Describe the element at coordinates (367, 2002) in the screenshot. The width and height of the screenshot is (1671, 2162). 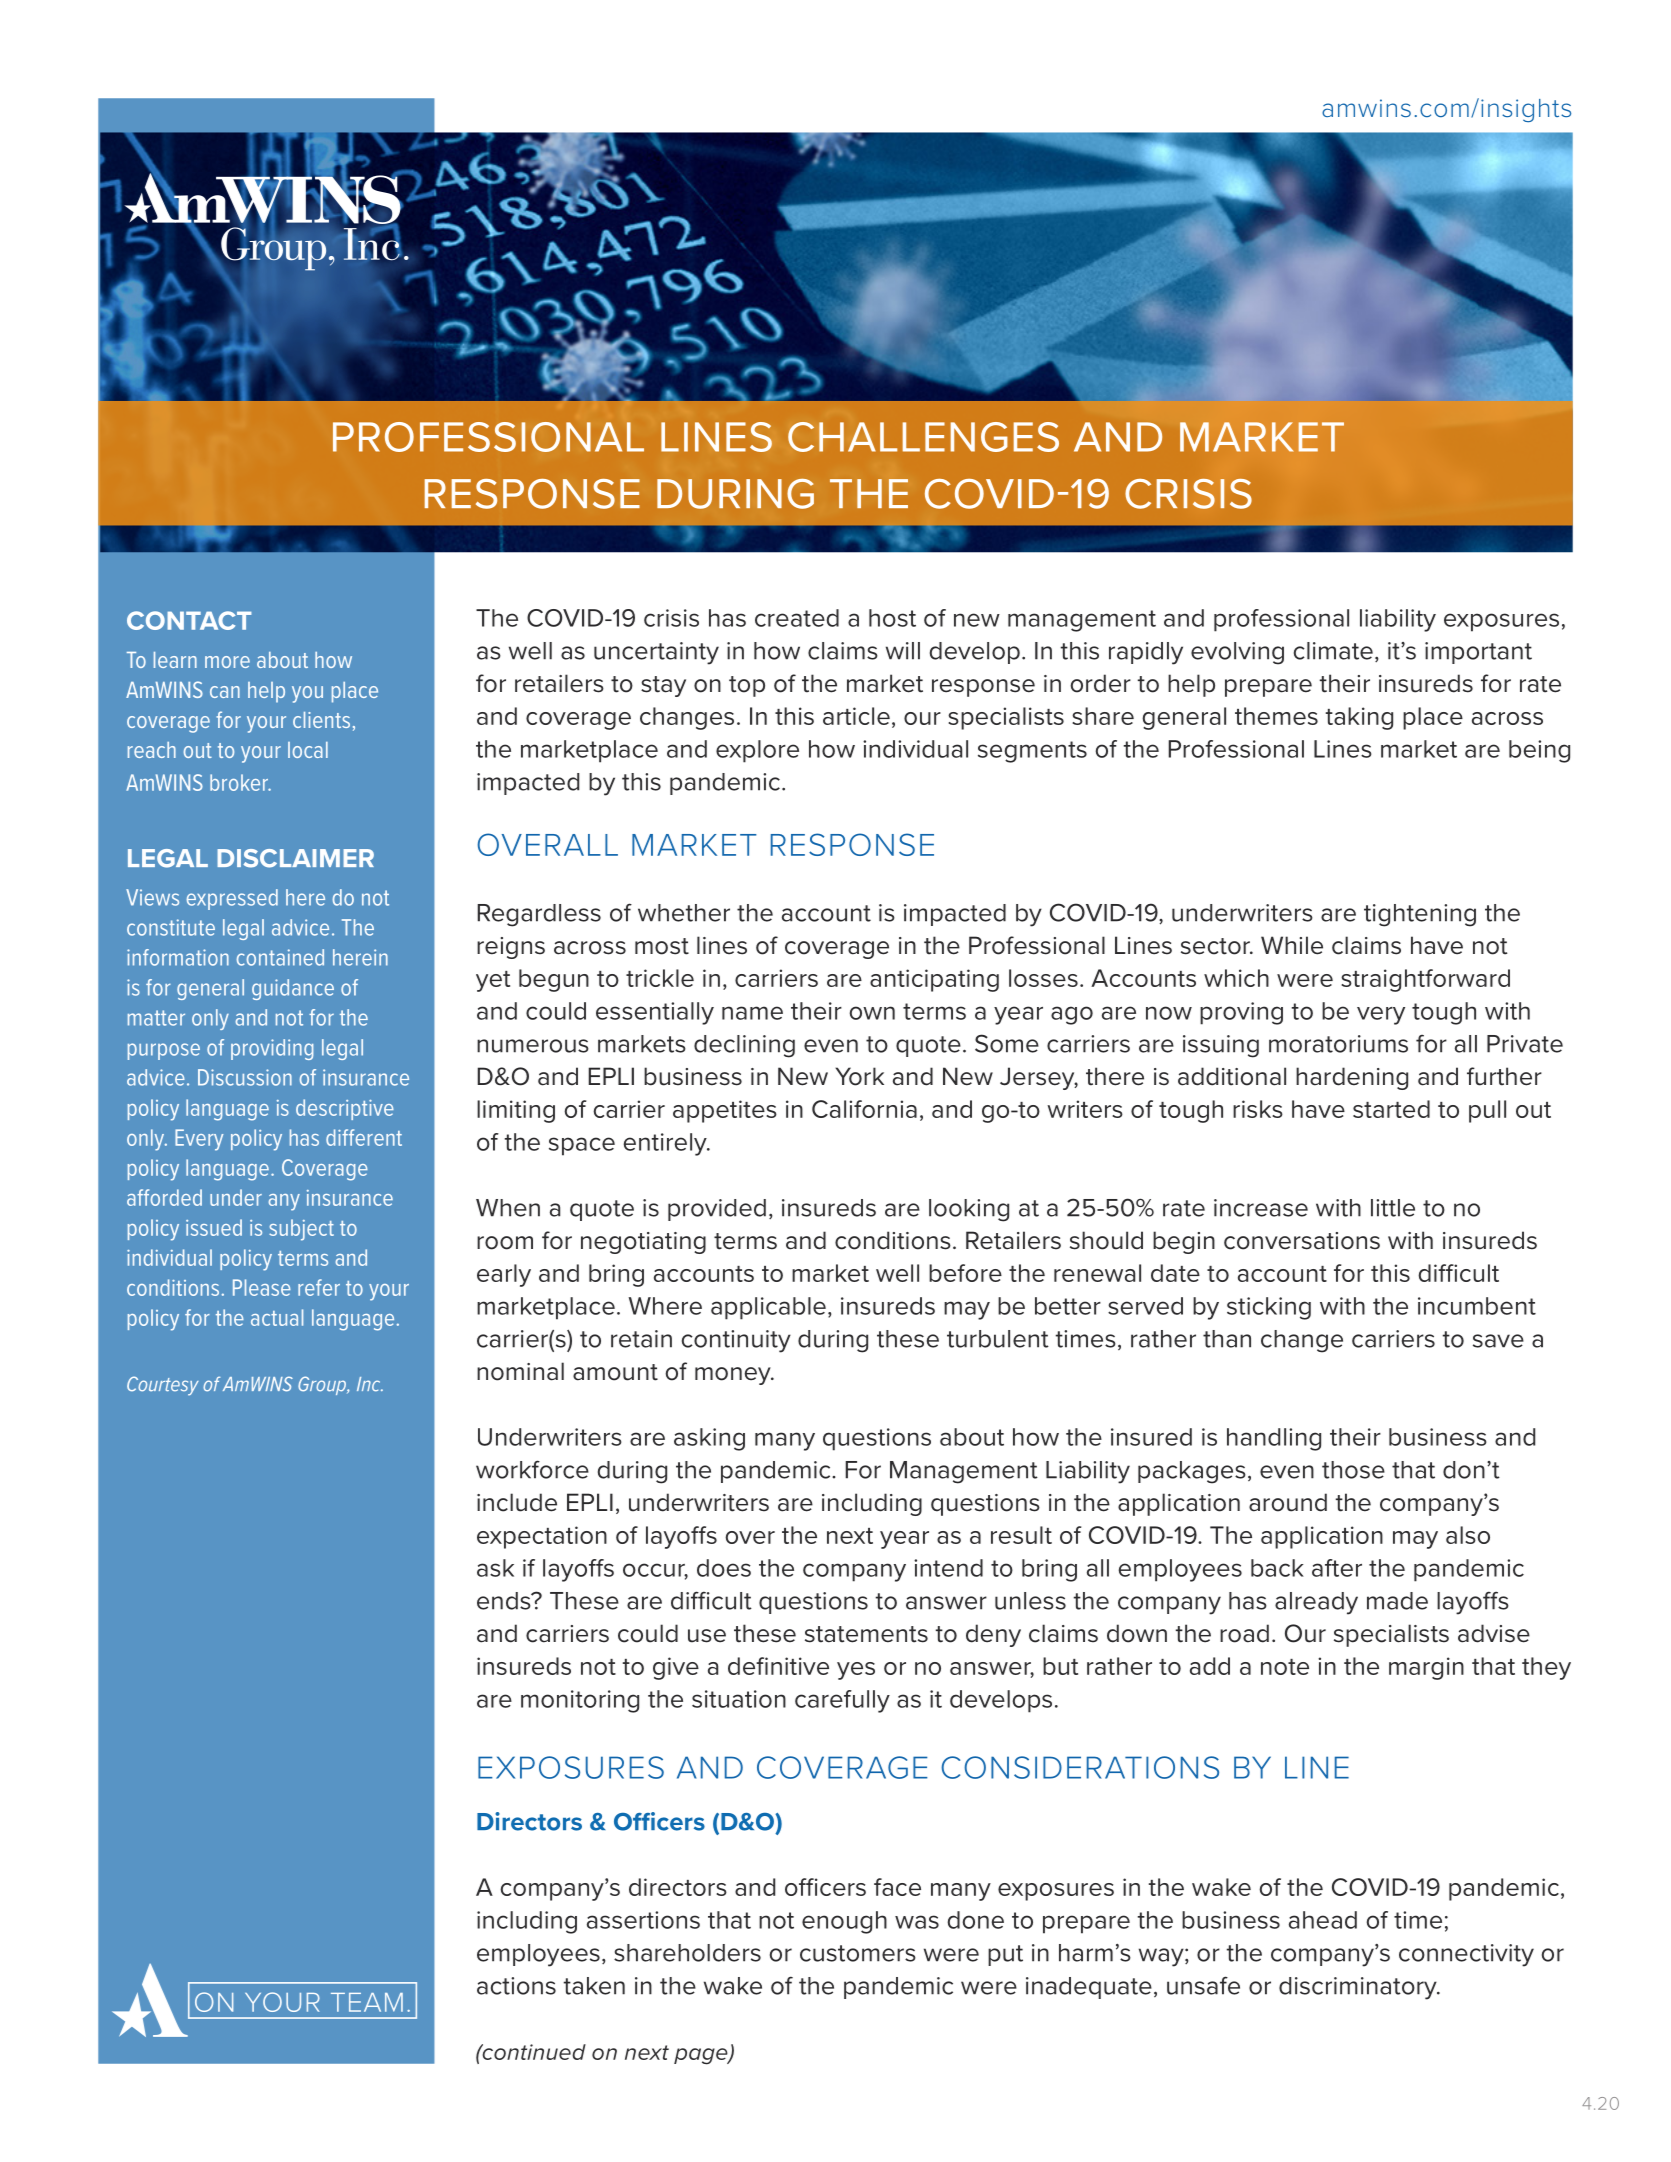
I see `TEAM` at that location.
